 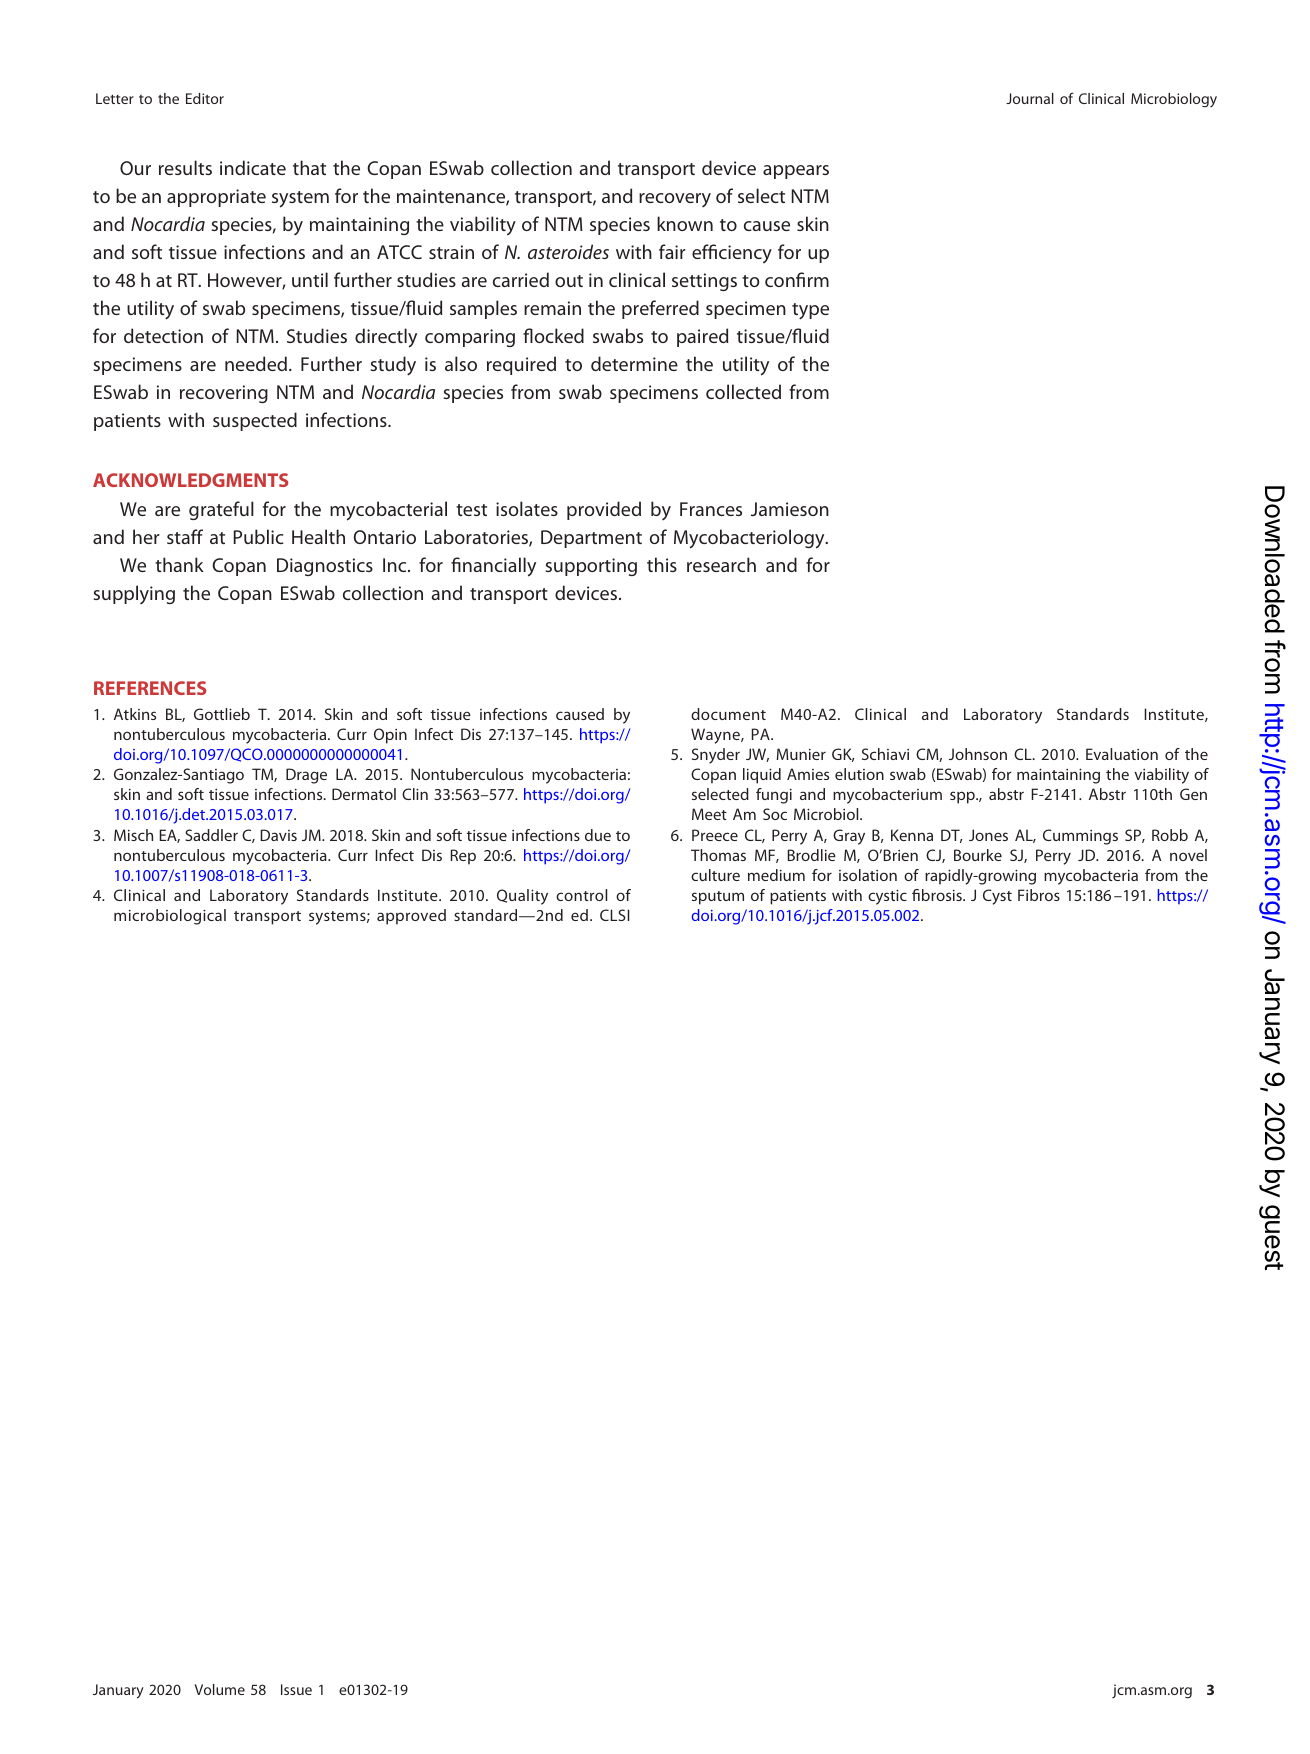 What do you see at coordinates (868, 875) in the screenshot?
I see `isolation` at bounding box center [868, 875].
